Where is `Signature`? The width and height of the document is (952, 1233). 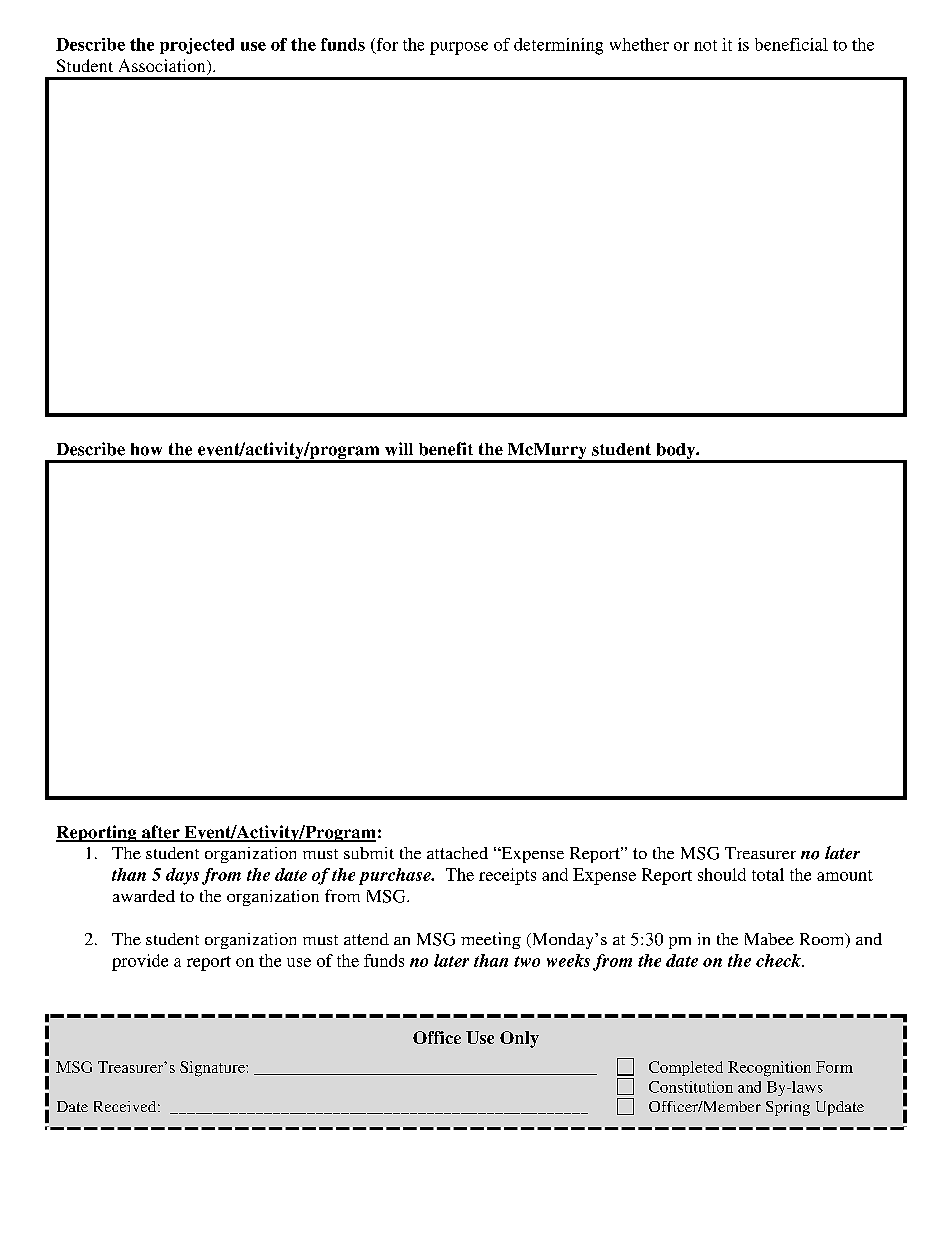
Signature is located at coordinates (213, 1069).
